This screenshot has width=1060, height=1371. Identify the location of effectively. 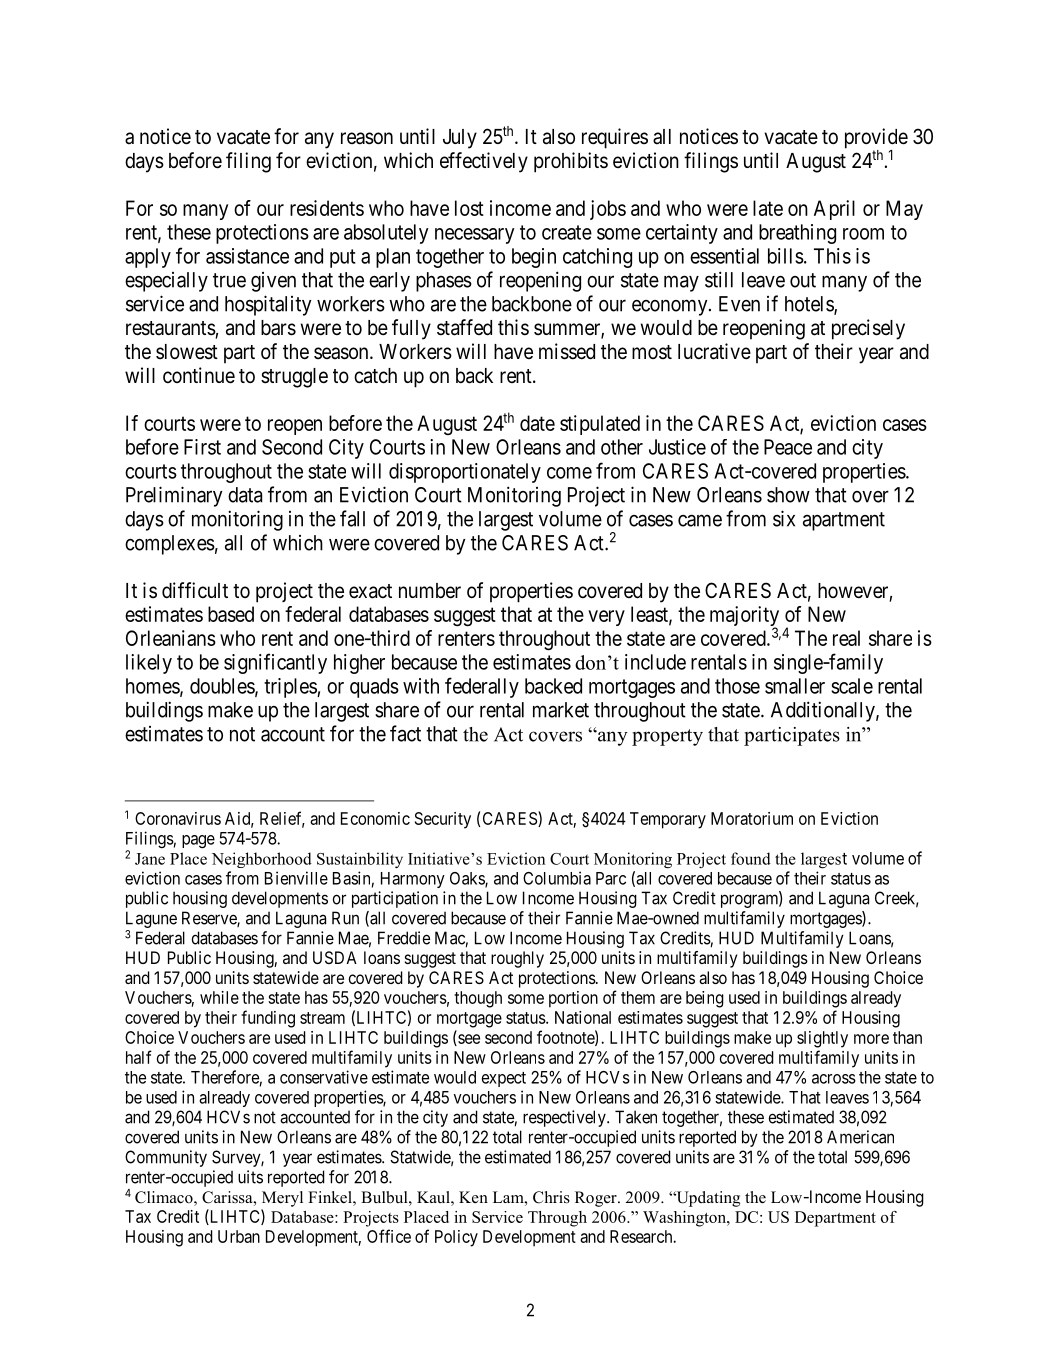
(484, 162).
